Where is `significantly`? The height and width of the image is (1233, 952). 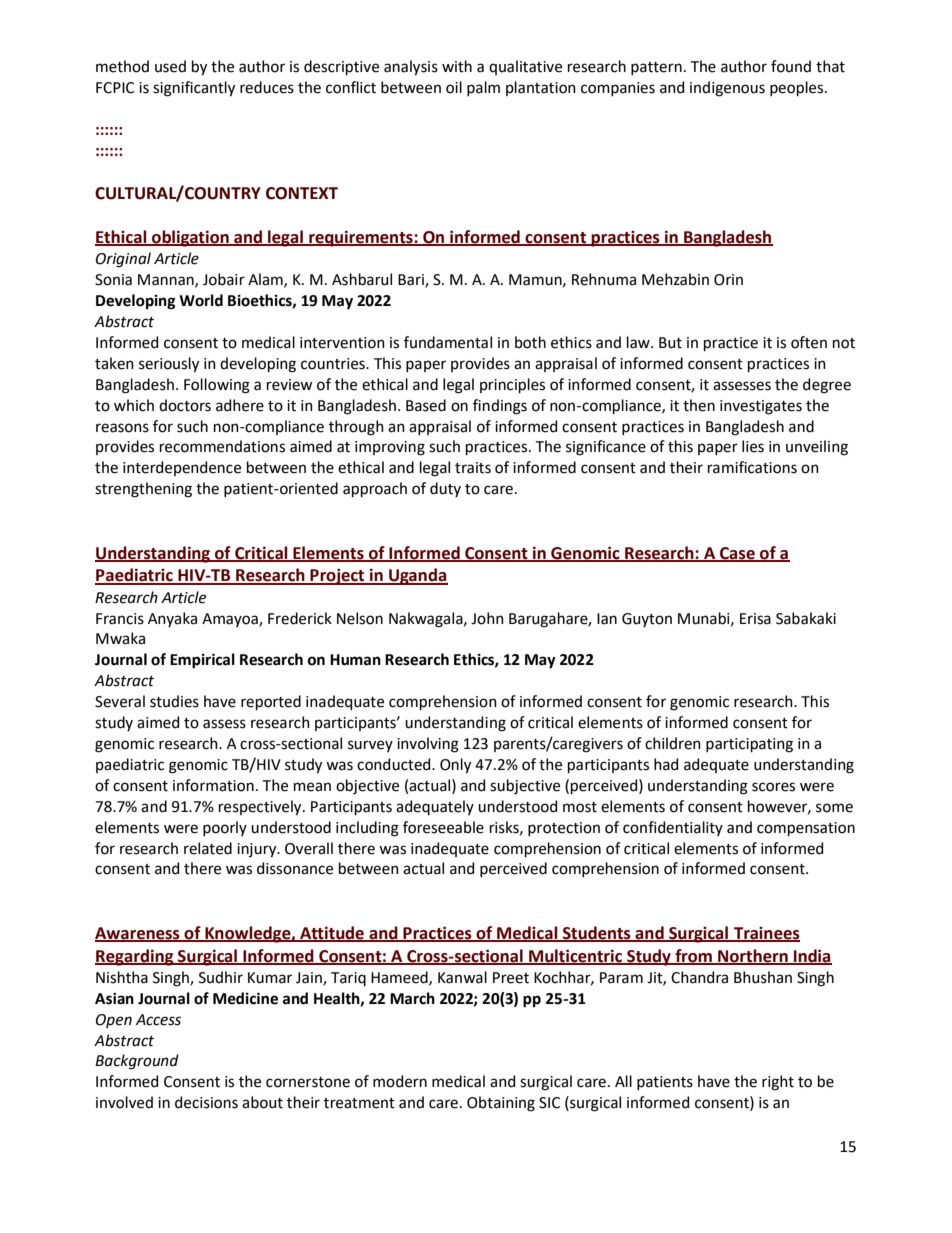 significantly is located at coordinates (194, 89).
